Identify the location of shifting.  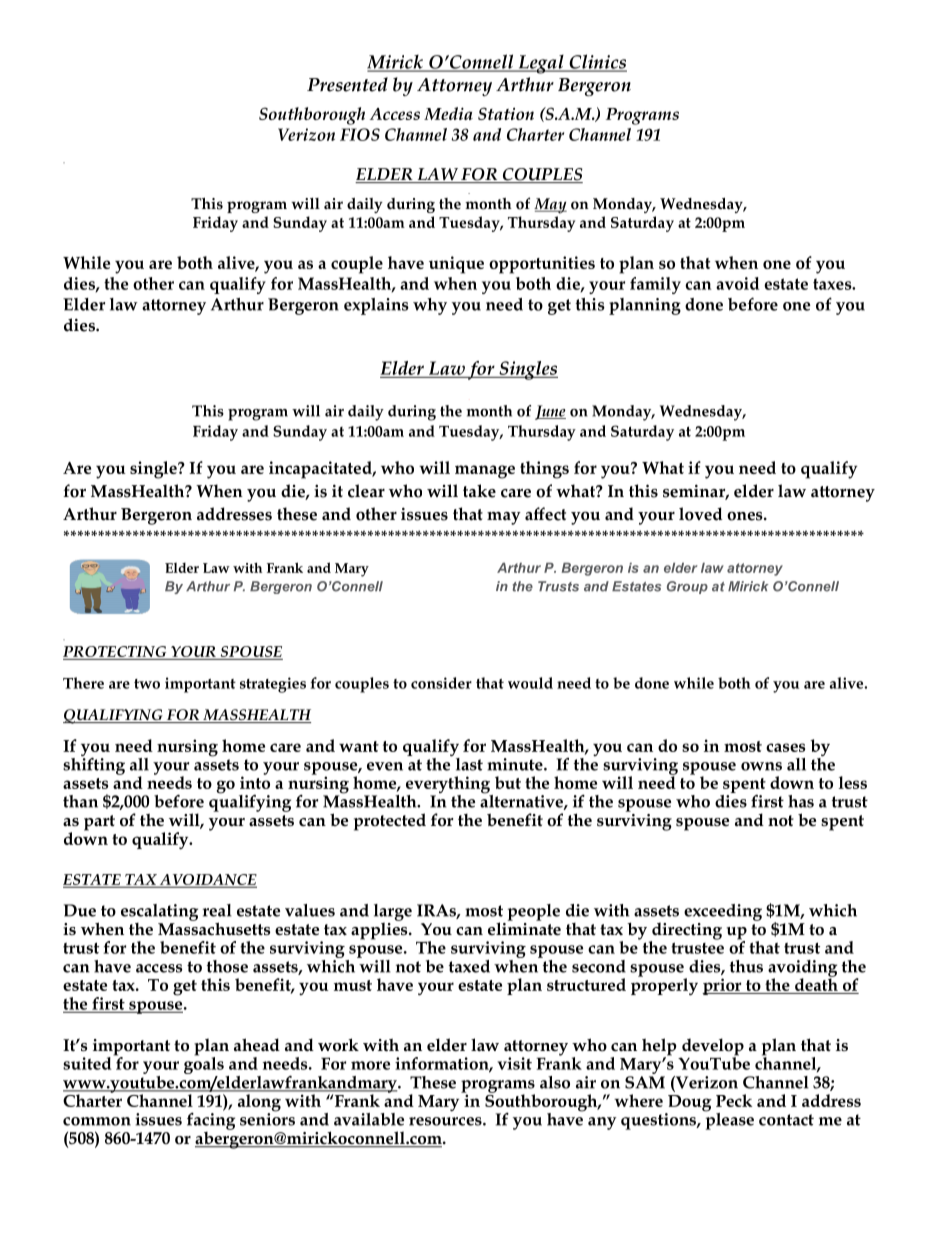
(94, 765).
